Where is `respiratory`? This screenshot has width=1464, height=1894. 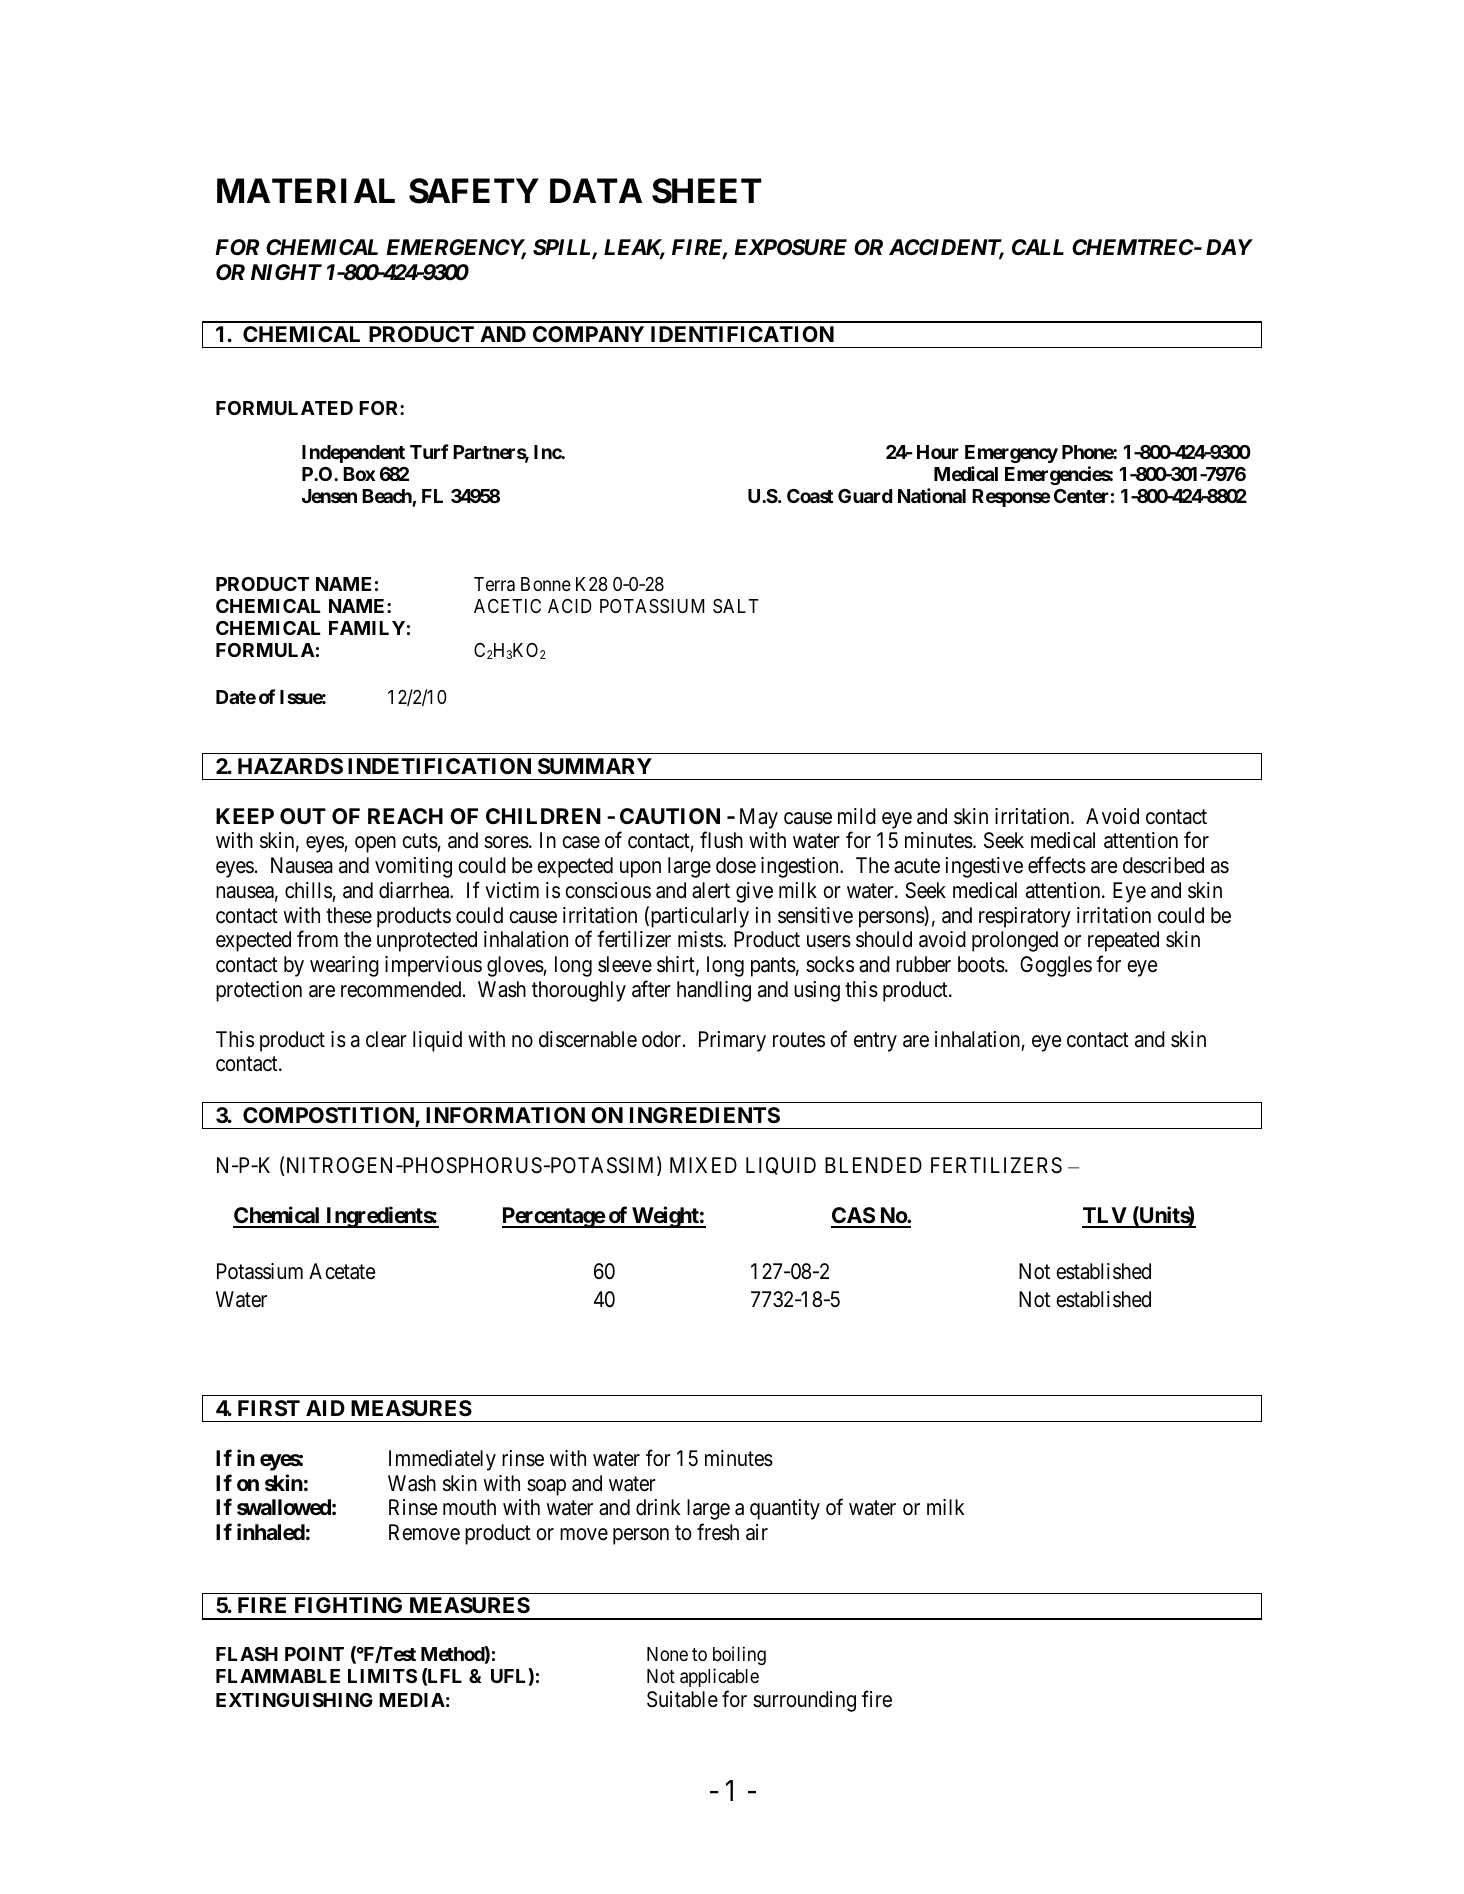
respiratory is located at coordinates (1025, 917).
